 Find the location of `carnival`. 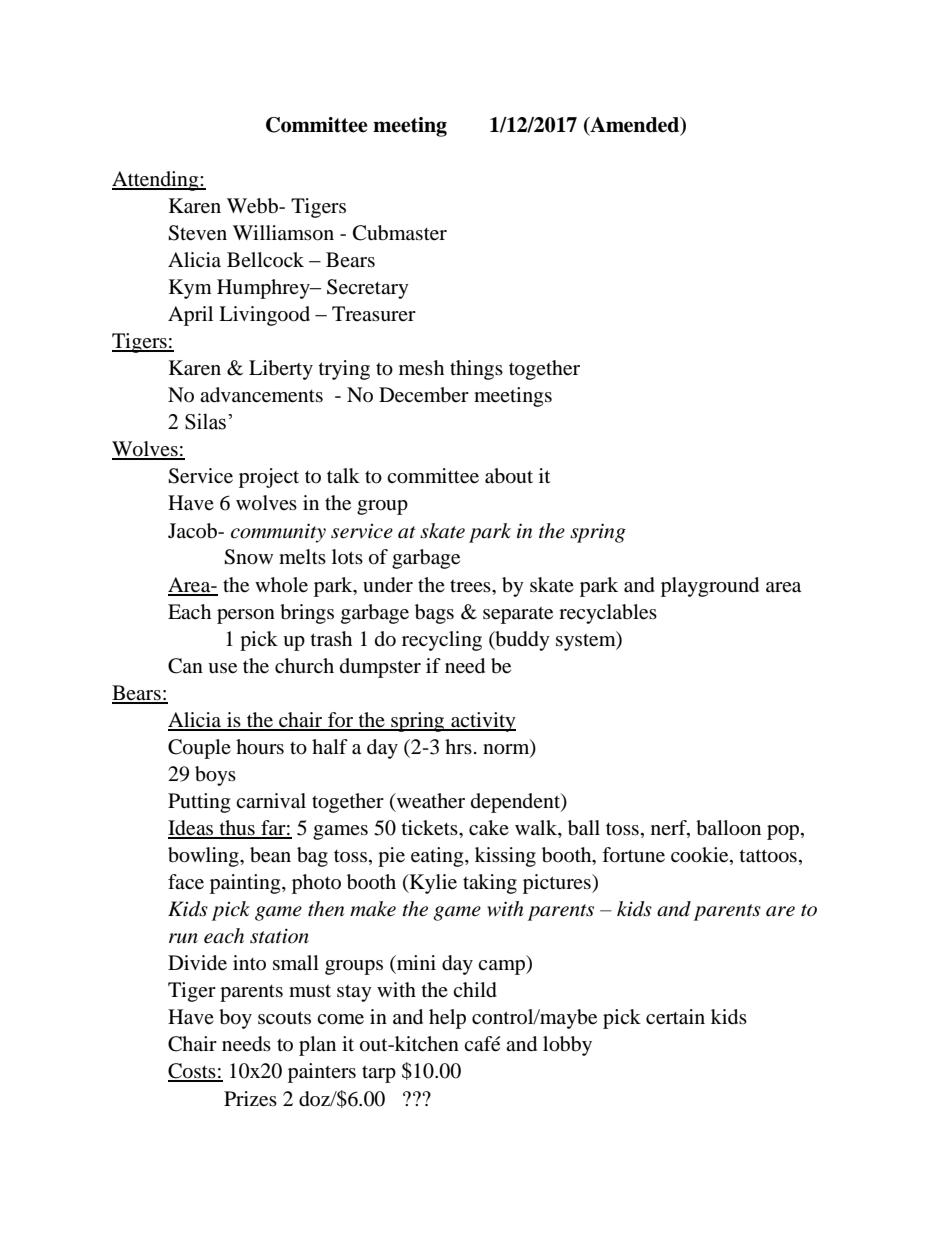

carnival is located at coordinates (271, 801).
